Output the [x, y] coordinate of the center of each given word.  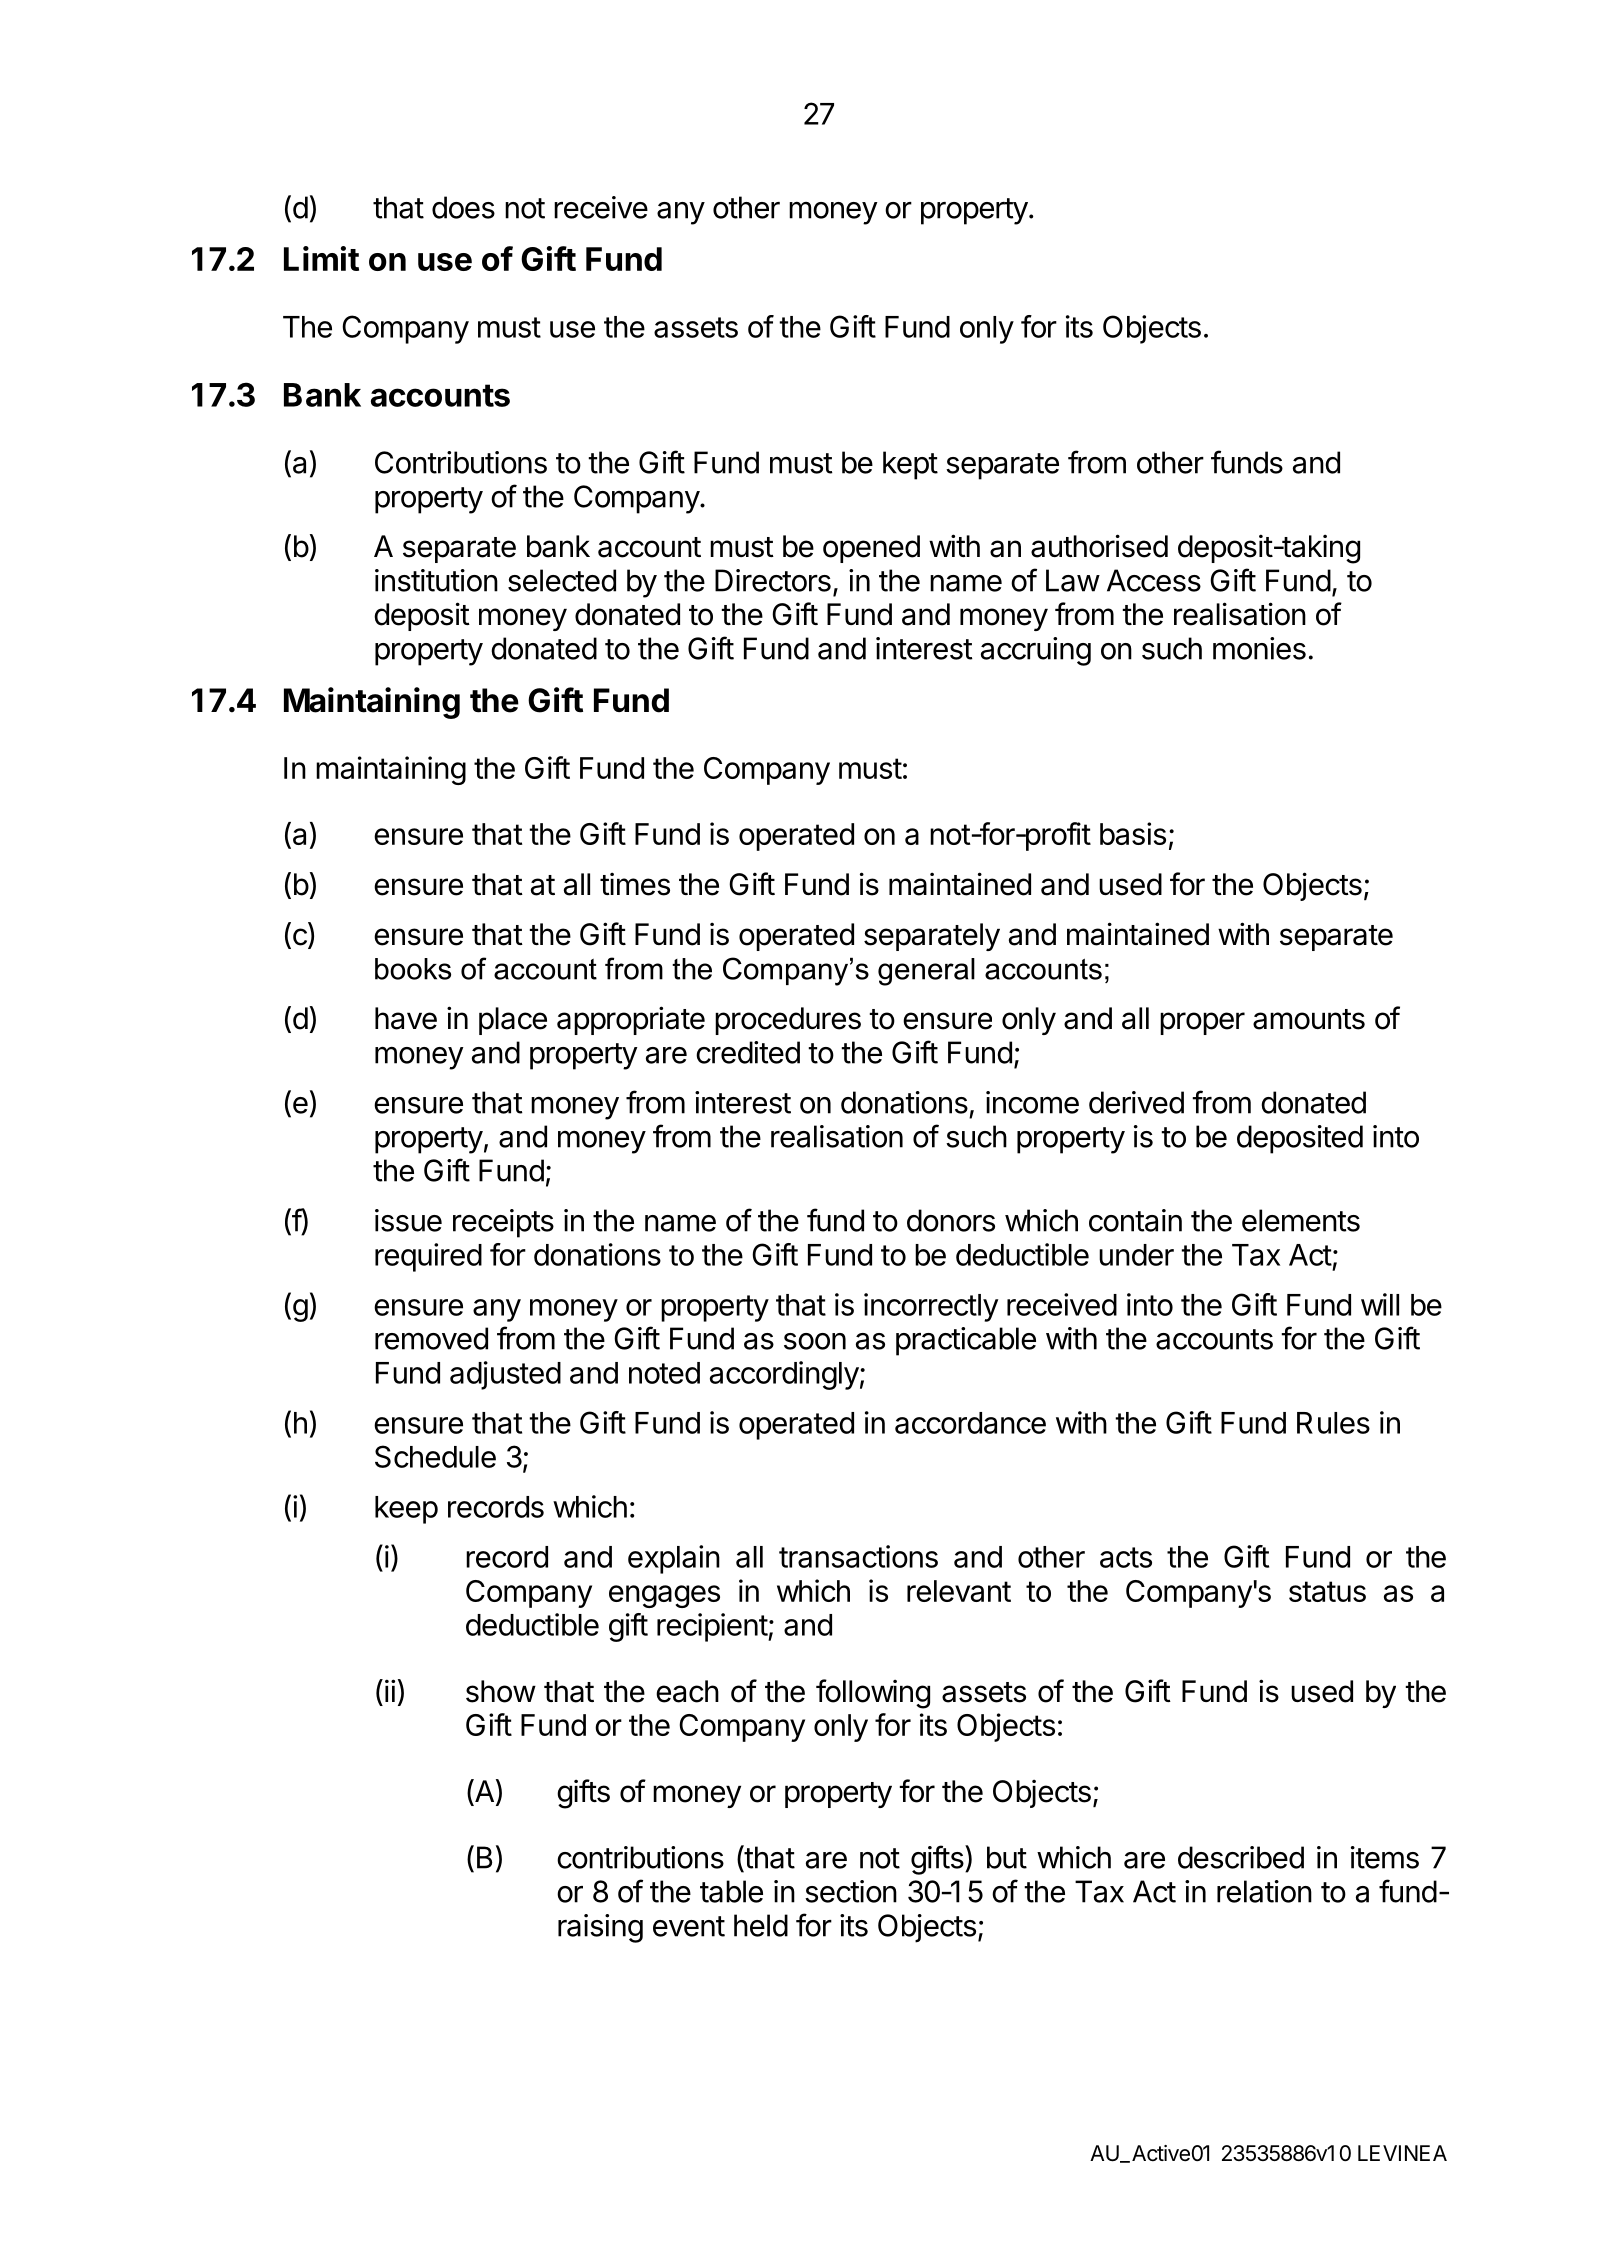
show [501, 1691]
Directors [773, 580]
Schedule [435, 1456]
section [851, 1891]
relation [1264, 1891]
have [406, 1018]
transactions [858, 1556]
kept [910, 465]
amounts [1309, 1019]
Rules [1333, 1423]
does [463, 207]
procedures [788, 1021]
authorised [1099, 546]
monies [1259, 648]
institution [436, 580]
